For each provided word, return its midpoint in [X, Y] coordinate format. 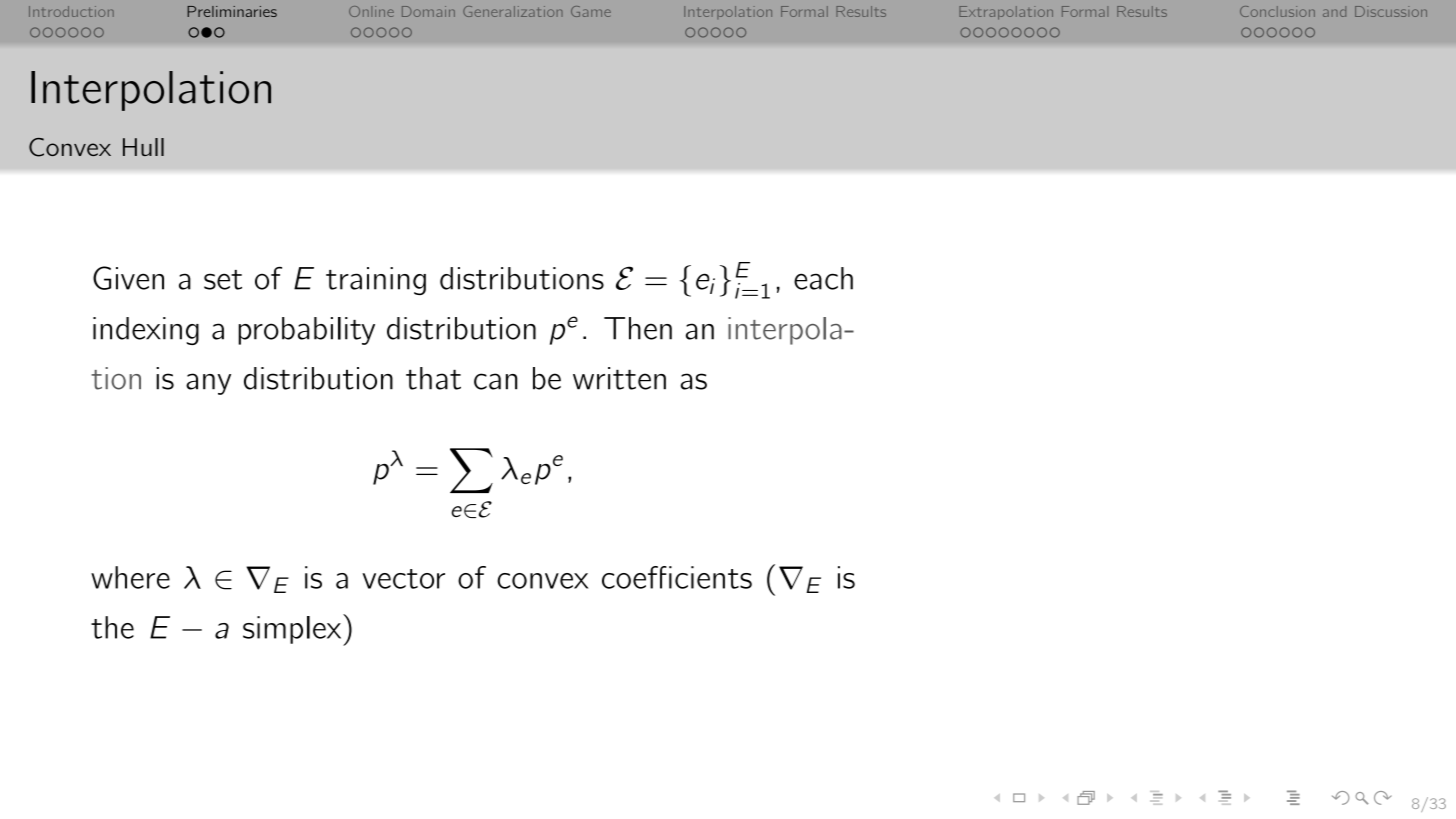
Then [638, 328]
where [130, 577]
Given [128, 278]
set [223, 280]
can [495, 381]
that [433, 378]
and [1334, 11]
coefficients [677, 577]
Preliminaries [232, 11]
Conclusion [1277, 11]
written [619, 378]
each [823, 278]
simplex [293, 630]
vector [403, 579]
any [208, 384]
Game [591, 11]
